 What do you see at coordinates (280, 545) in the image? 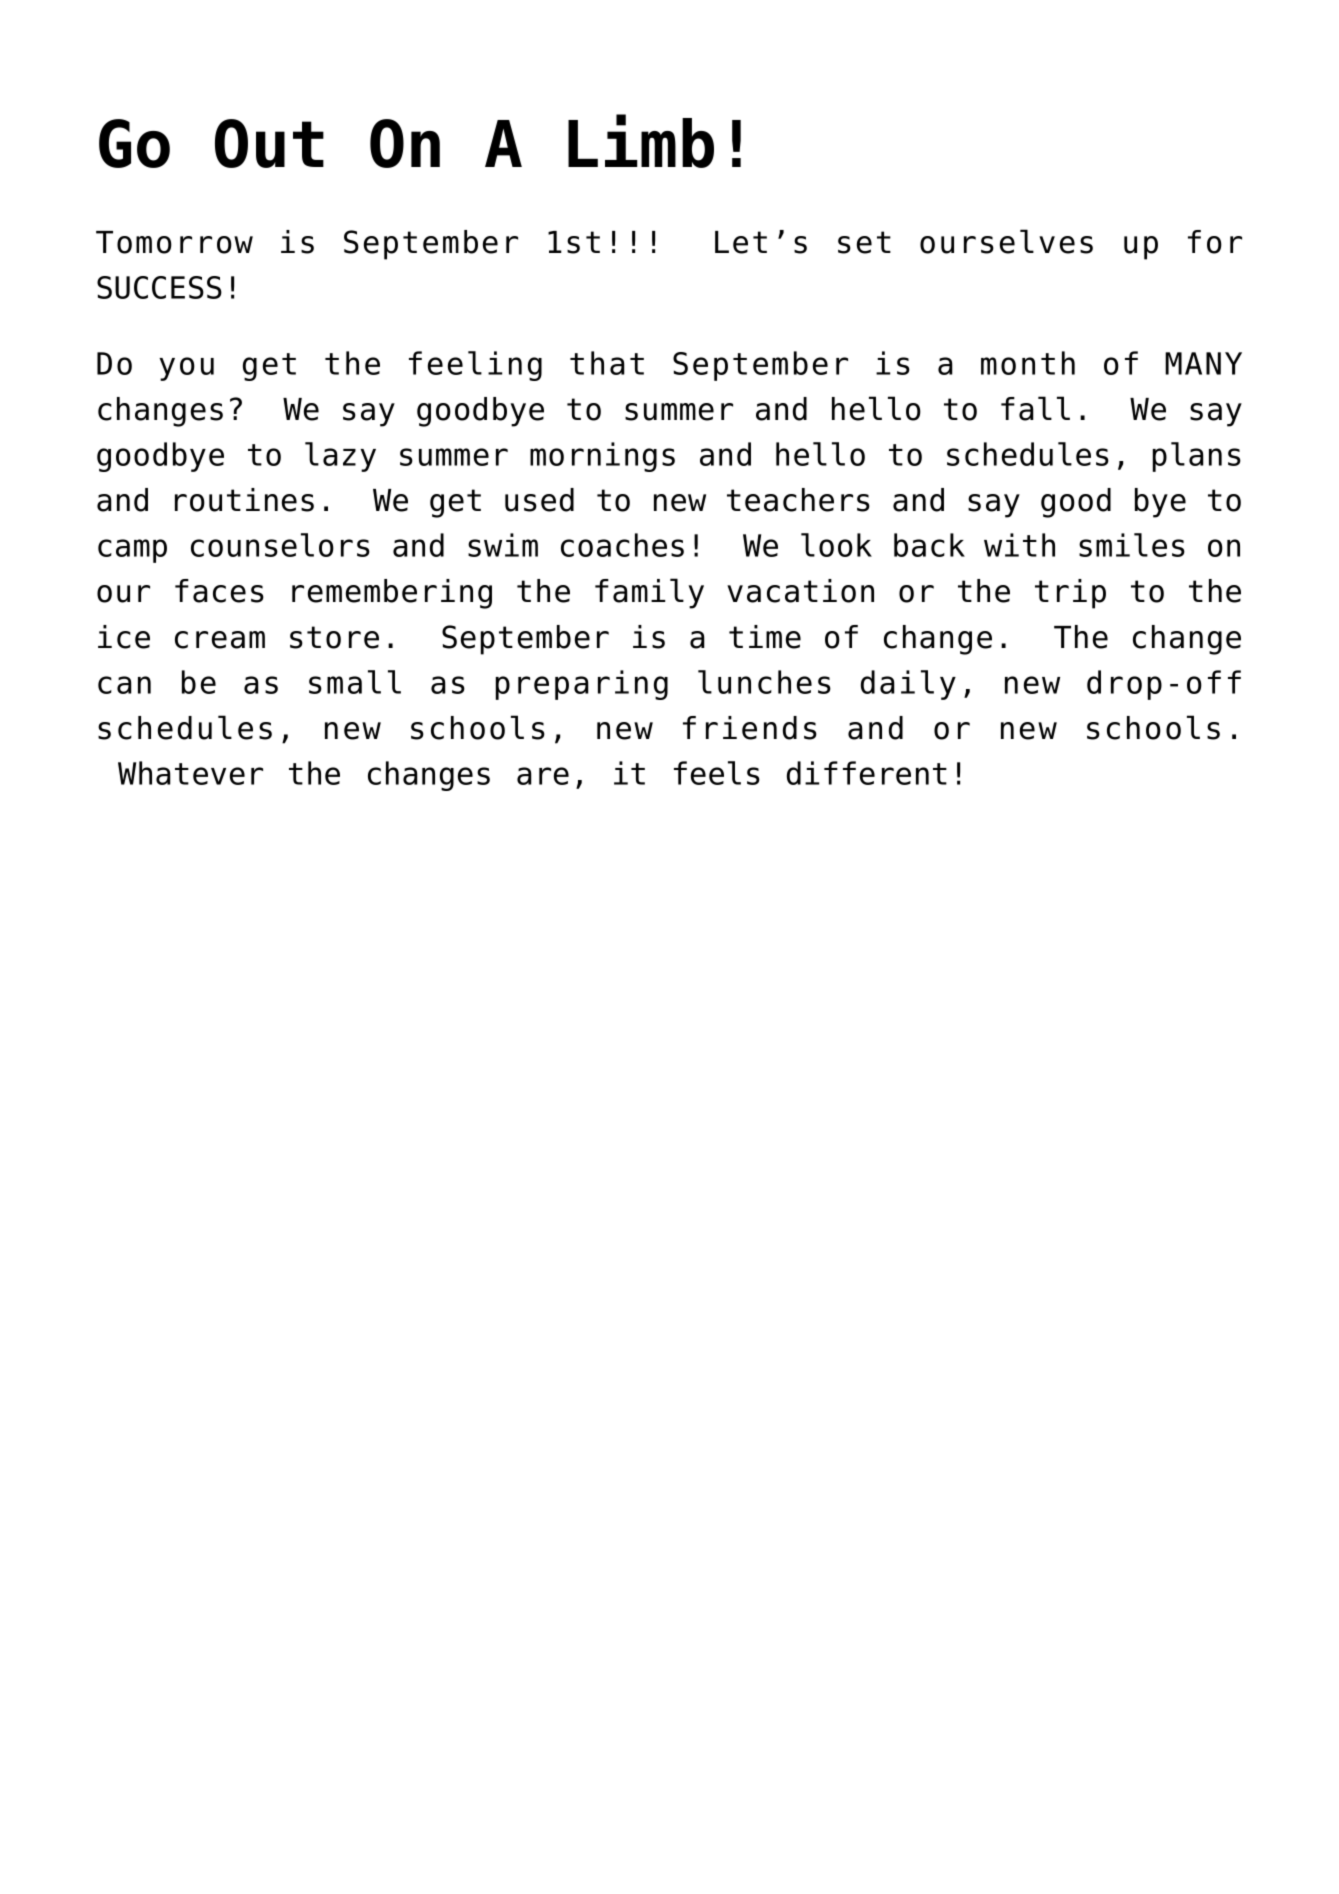
I see `counselors` at bounding box center [280, 545].
